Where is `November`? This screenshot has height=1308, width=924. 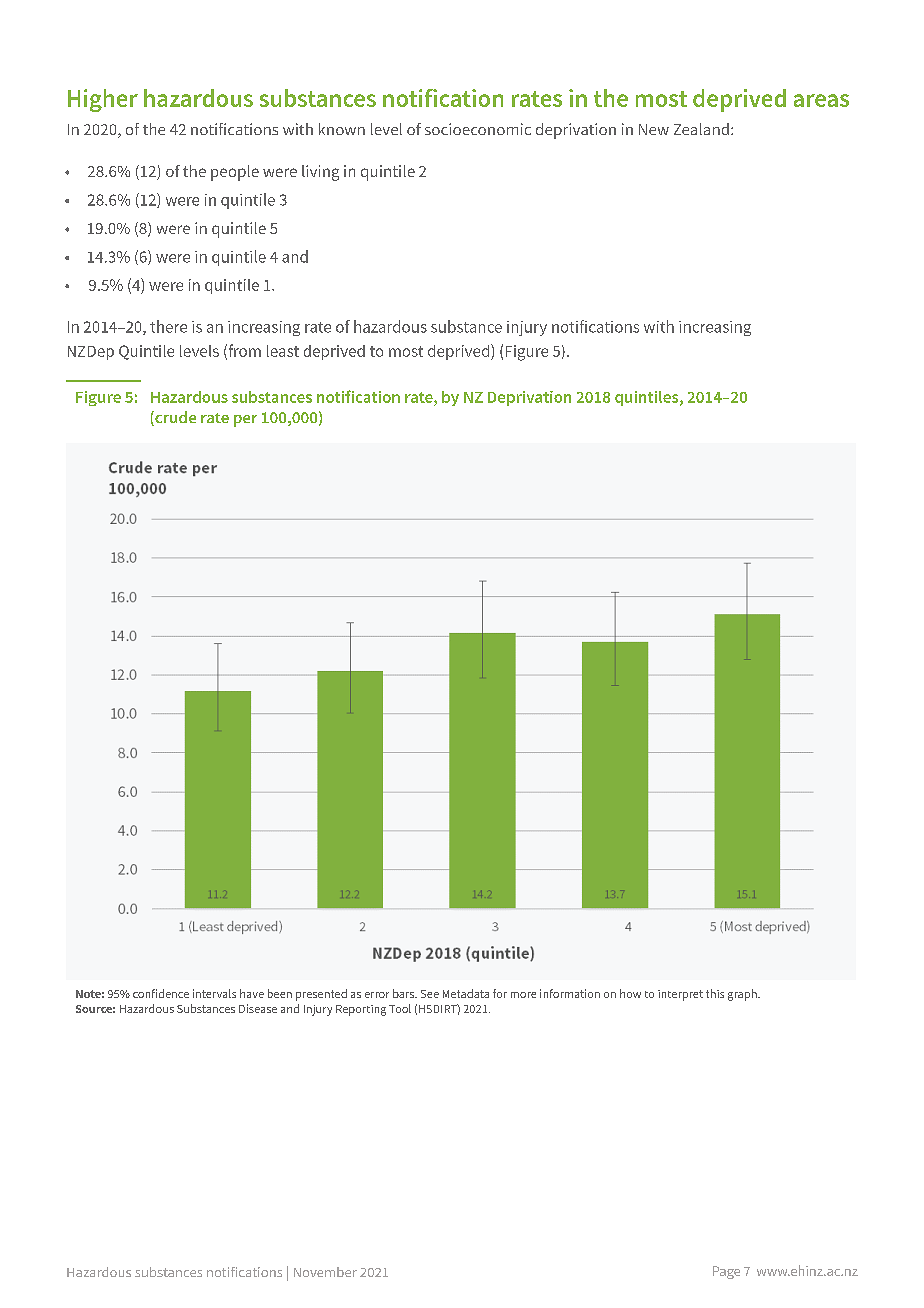
November is located at coordinates (325, 1272).
